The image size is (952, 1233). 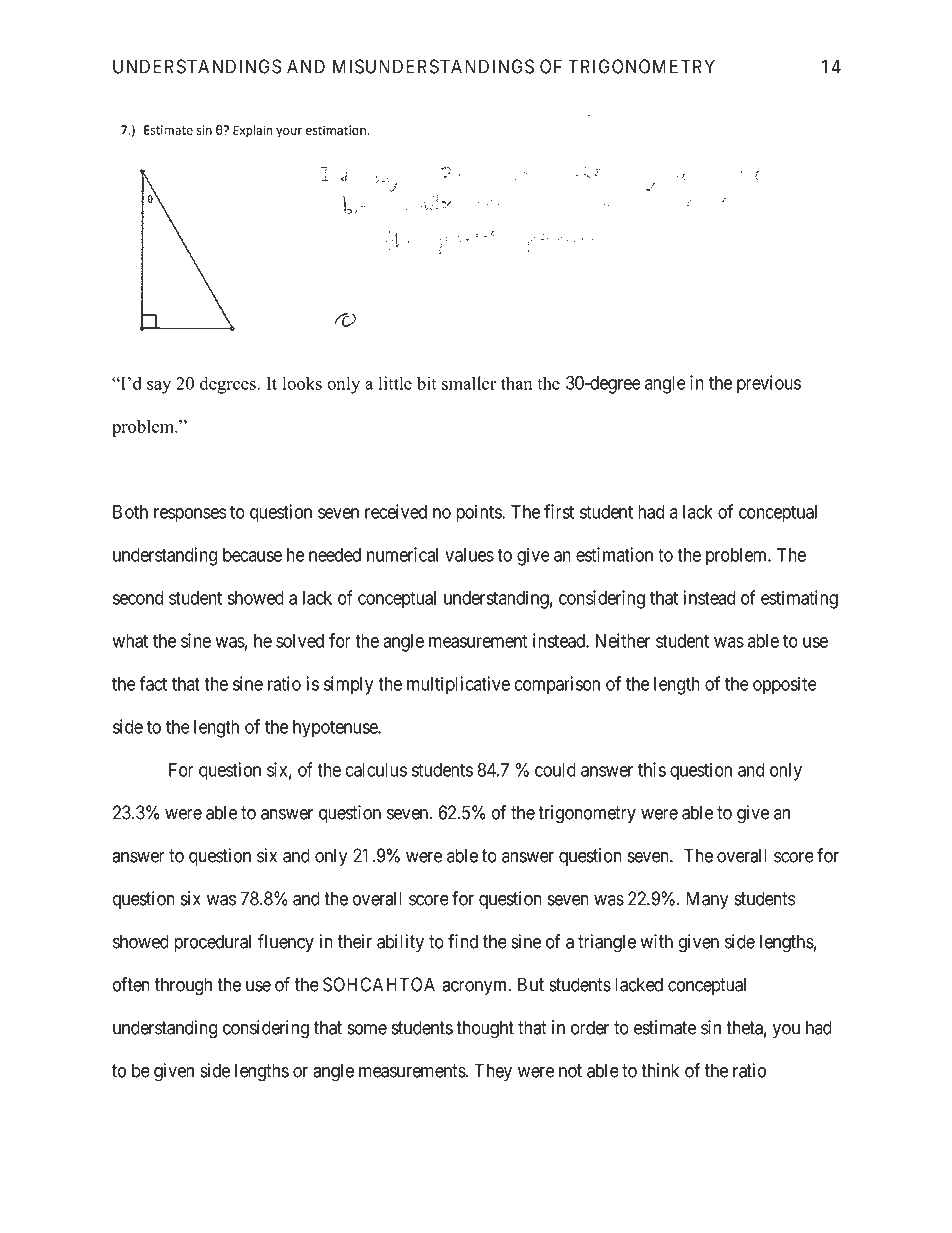 What do you see at coordinates (458, 685) in the screenshot?
I see `multiplicative` at bounding box center [458, 685].
